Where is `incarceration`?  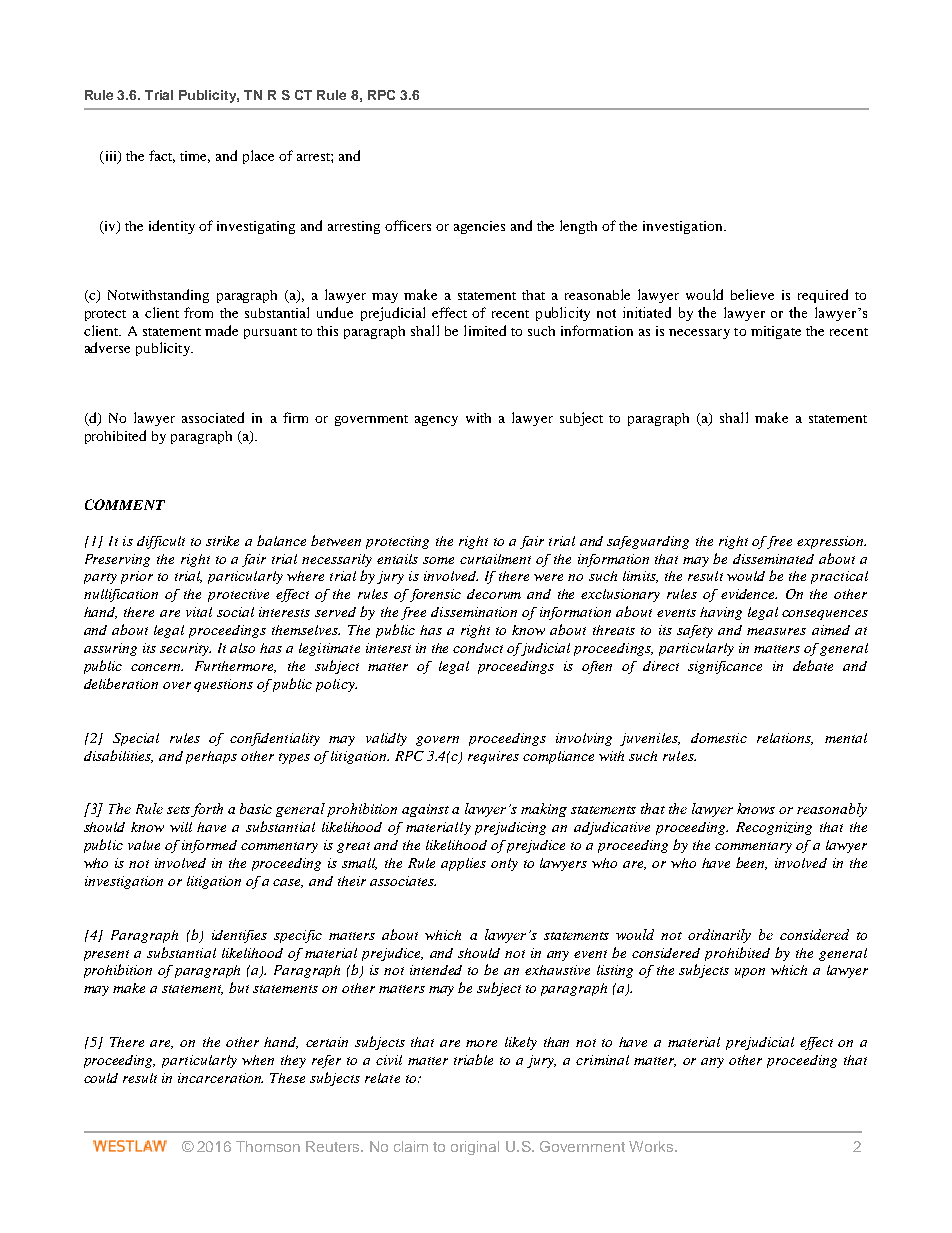
incarceration is located at coordinates (220, 1078).
